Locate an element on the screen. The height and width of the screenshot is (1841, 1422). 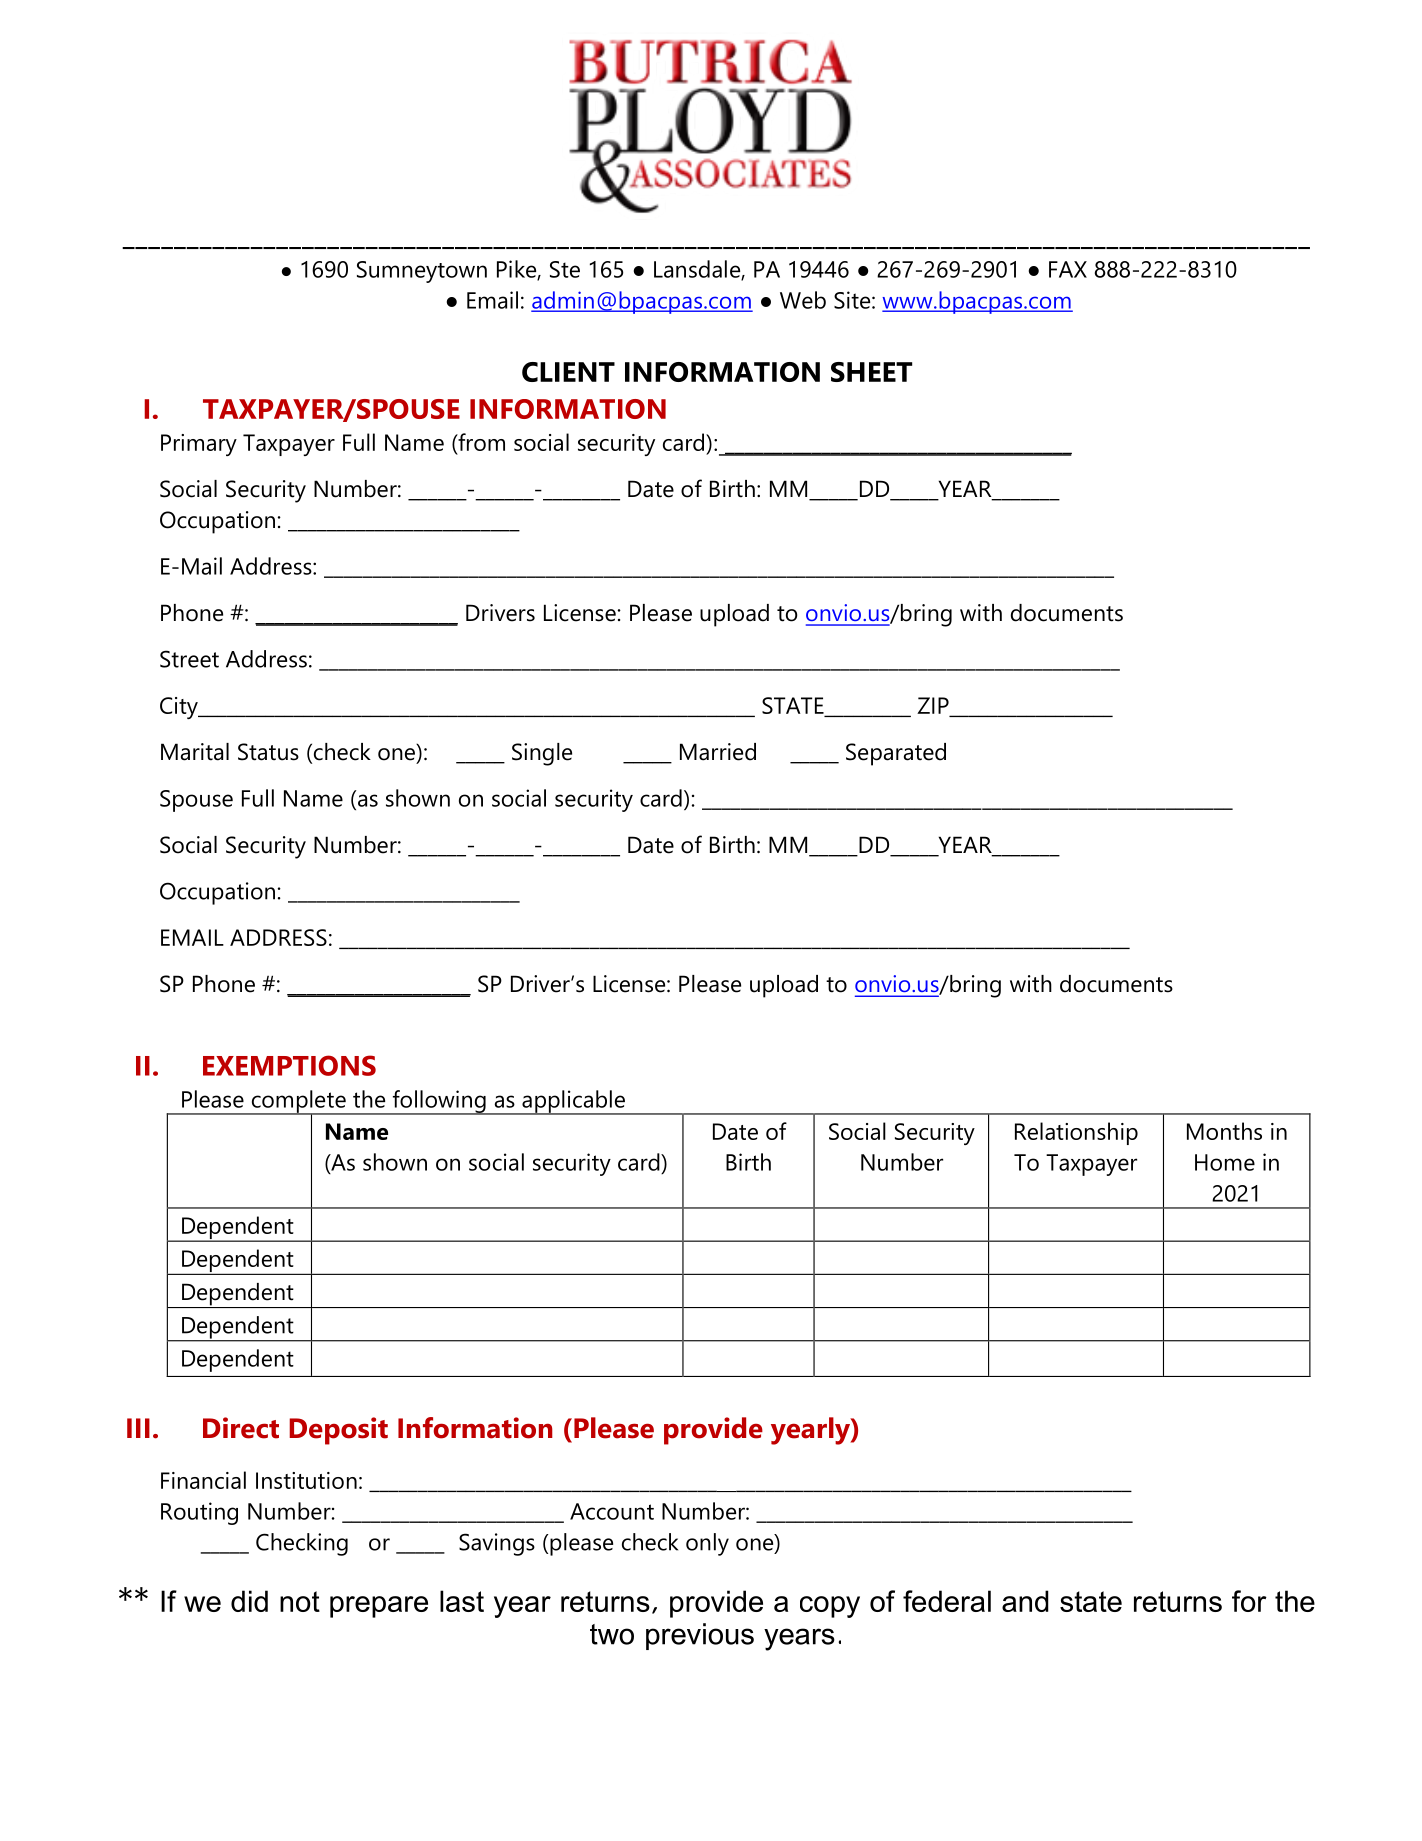
Relationship is located at coordinates (1076, 1133).
